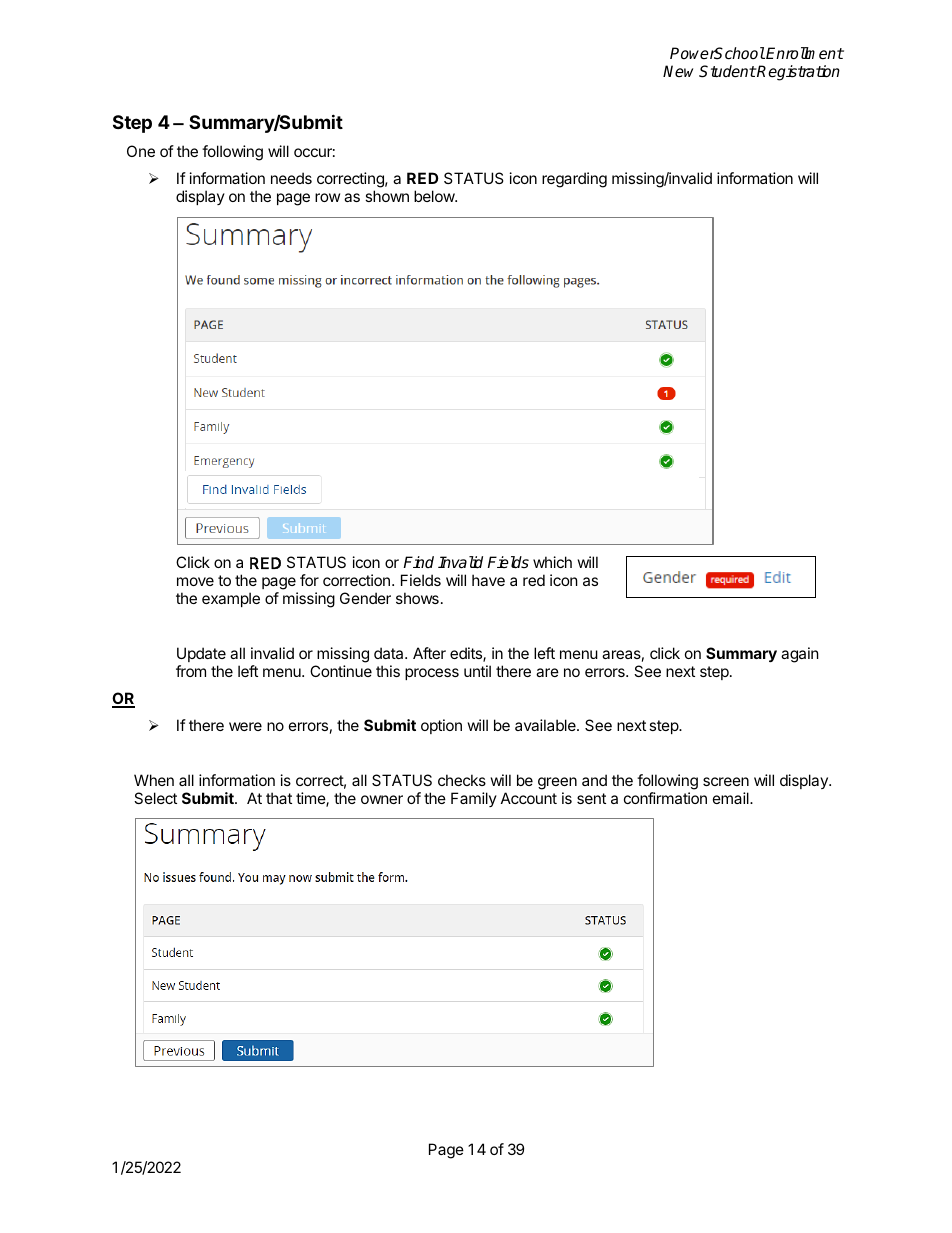 The image size is (952, 1233). Describe the element at coordinates (418, 562) in the image. I see `Find` at that location.
